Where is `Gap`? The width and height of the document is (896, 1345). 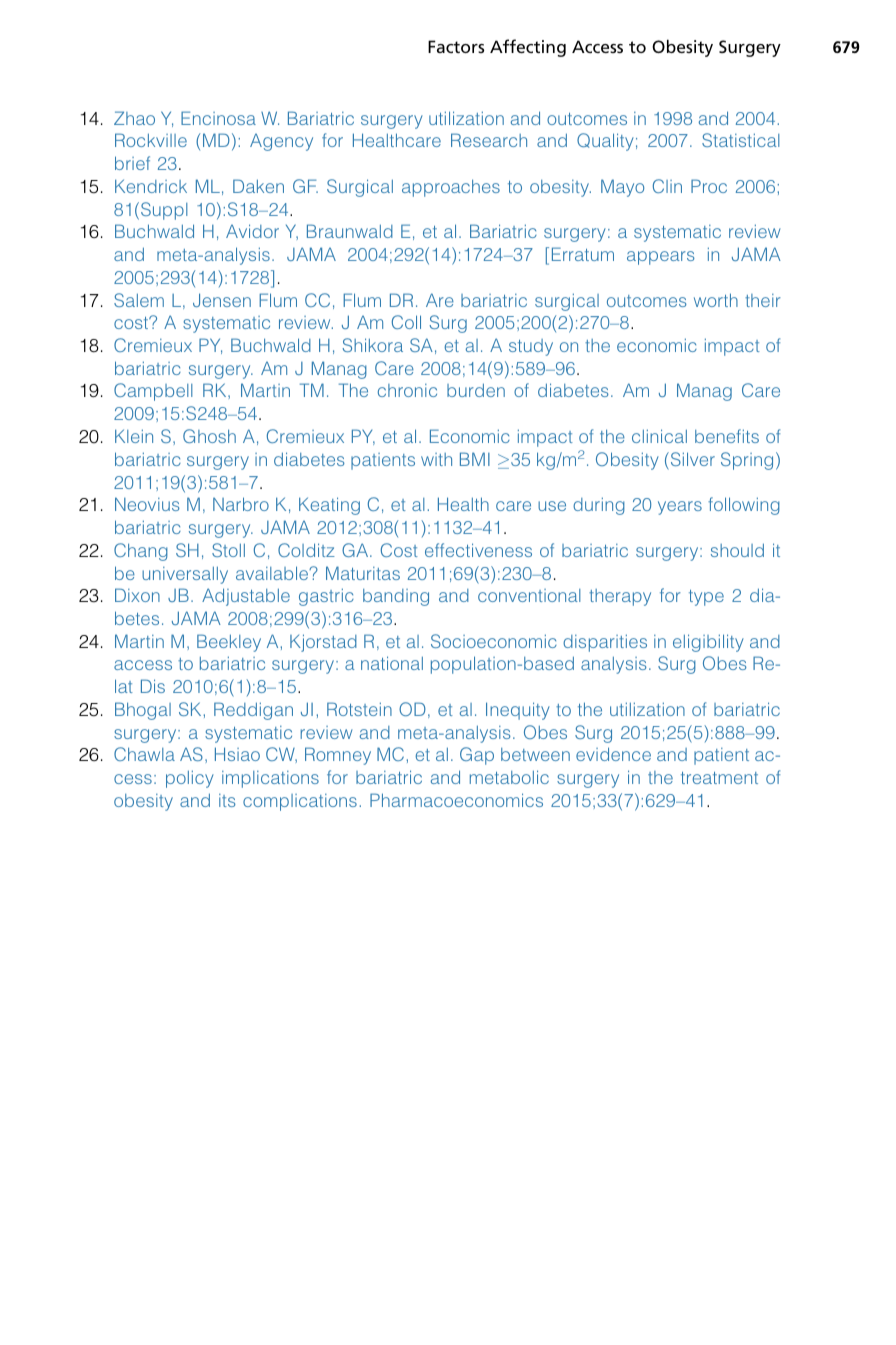
Gap is located at coordinates (477, 756).
